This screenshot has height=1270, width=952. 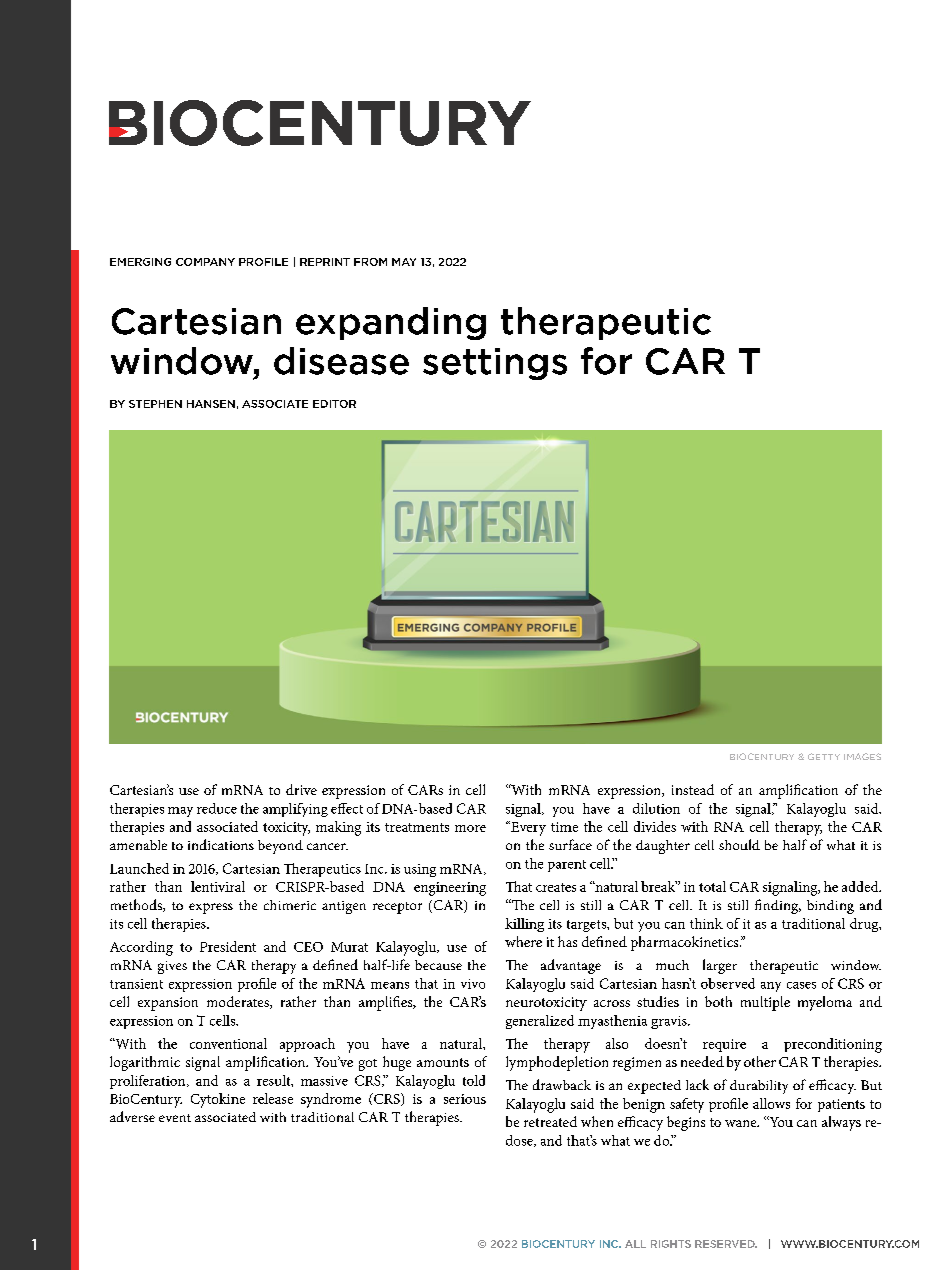 What do you see at coordinates (175, 1118) in the screenshot?
I see `event` at bounding box center [175, 1118].
